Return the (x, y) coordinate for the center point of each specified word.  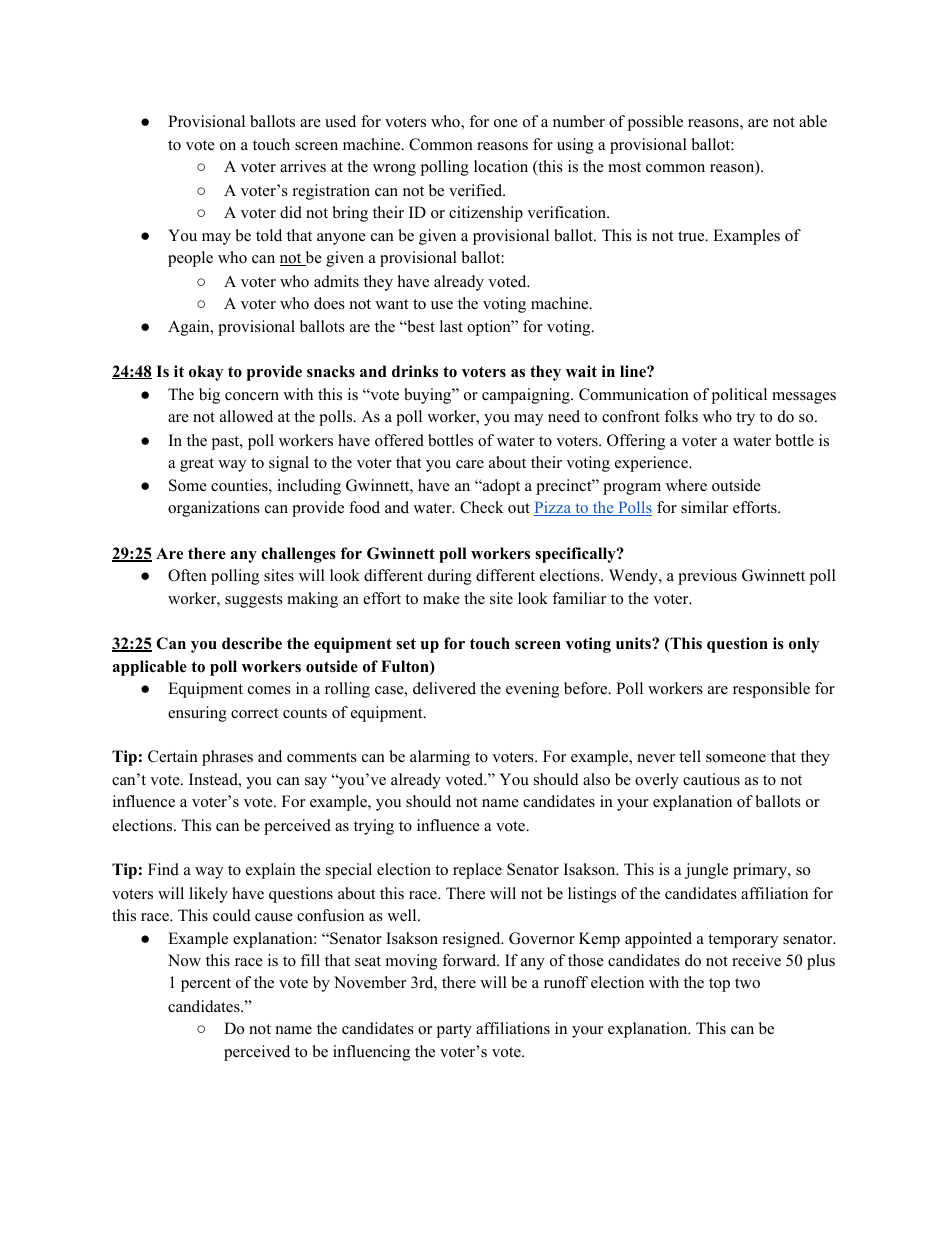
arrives (303, 166)
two (747, 983)
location (501, 166)
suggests (254, 601)
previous (707, 577)
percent (206, 985)
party (454, 1031)
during (450, 577)
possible (655, 123)
